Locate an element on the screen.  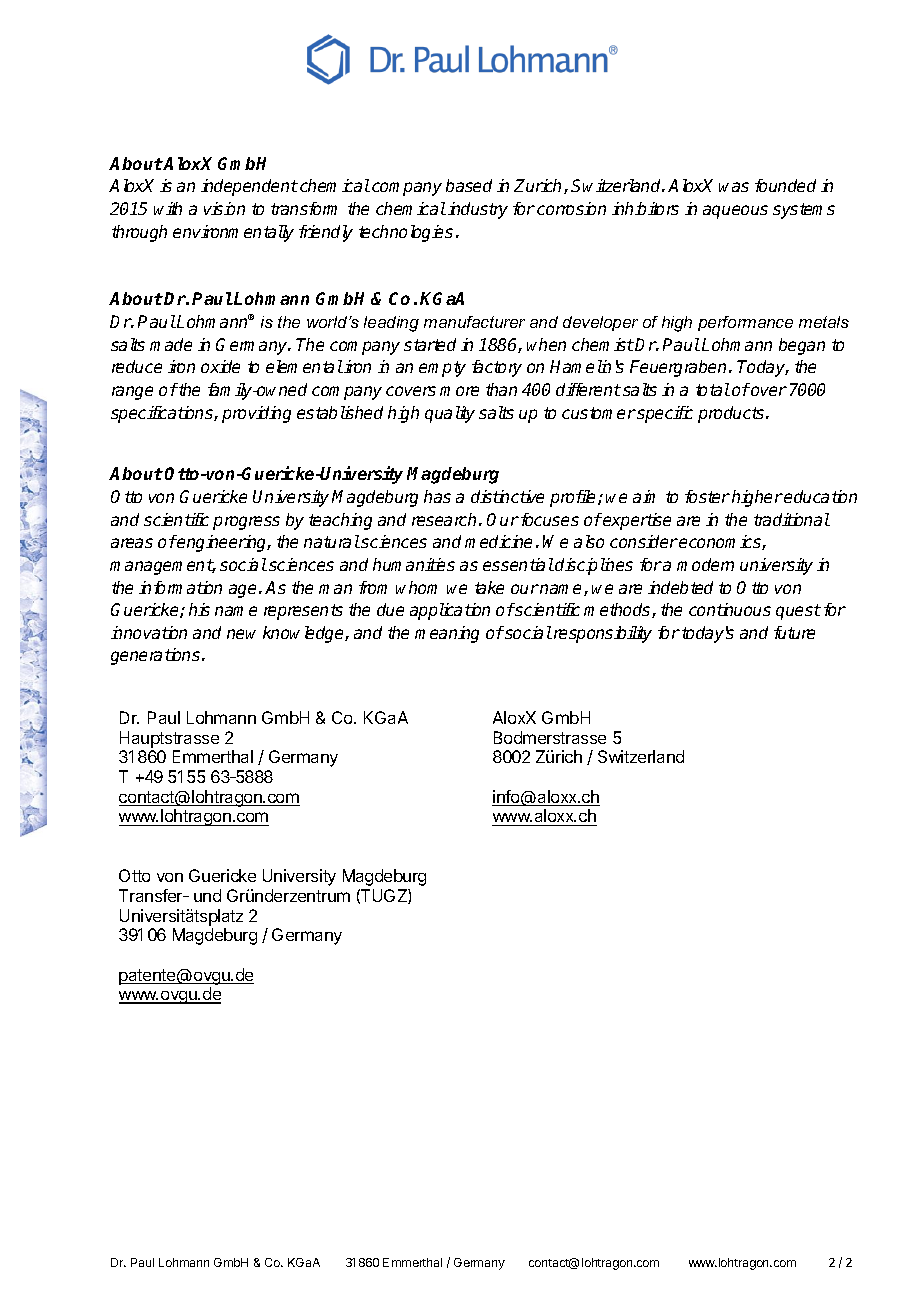
industry is located at coordinates (478, 210).
